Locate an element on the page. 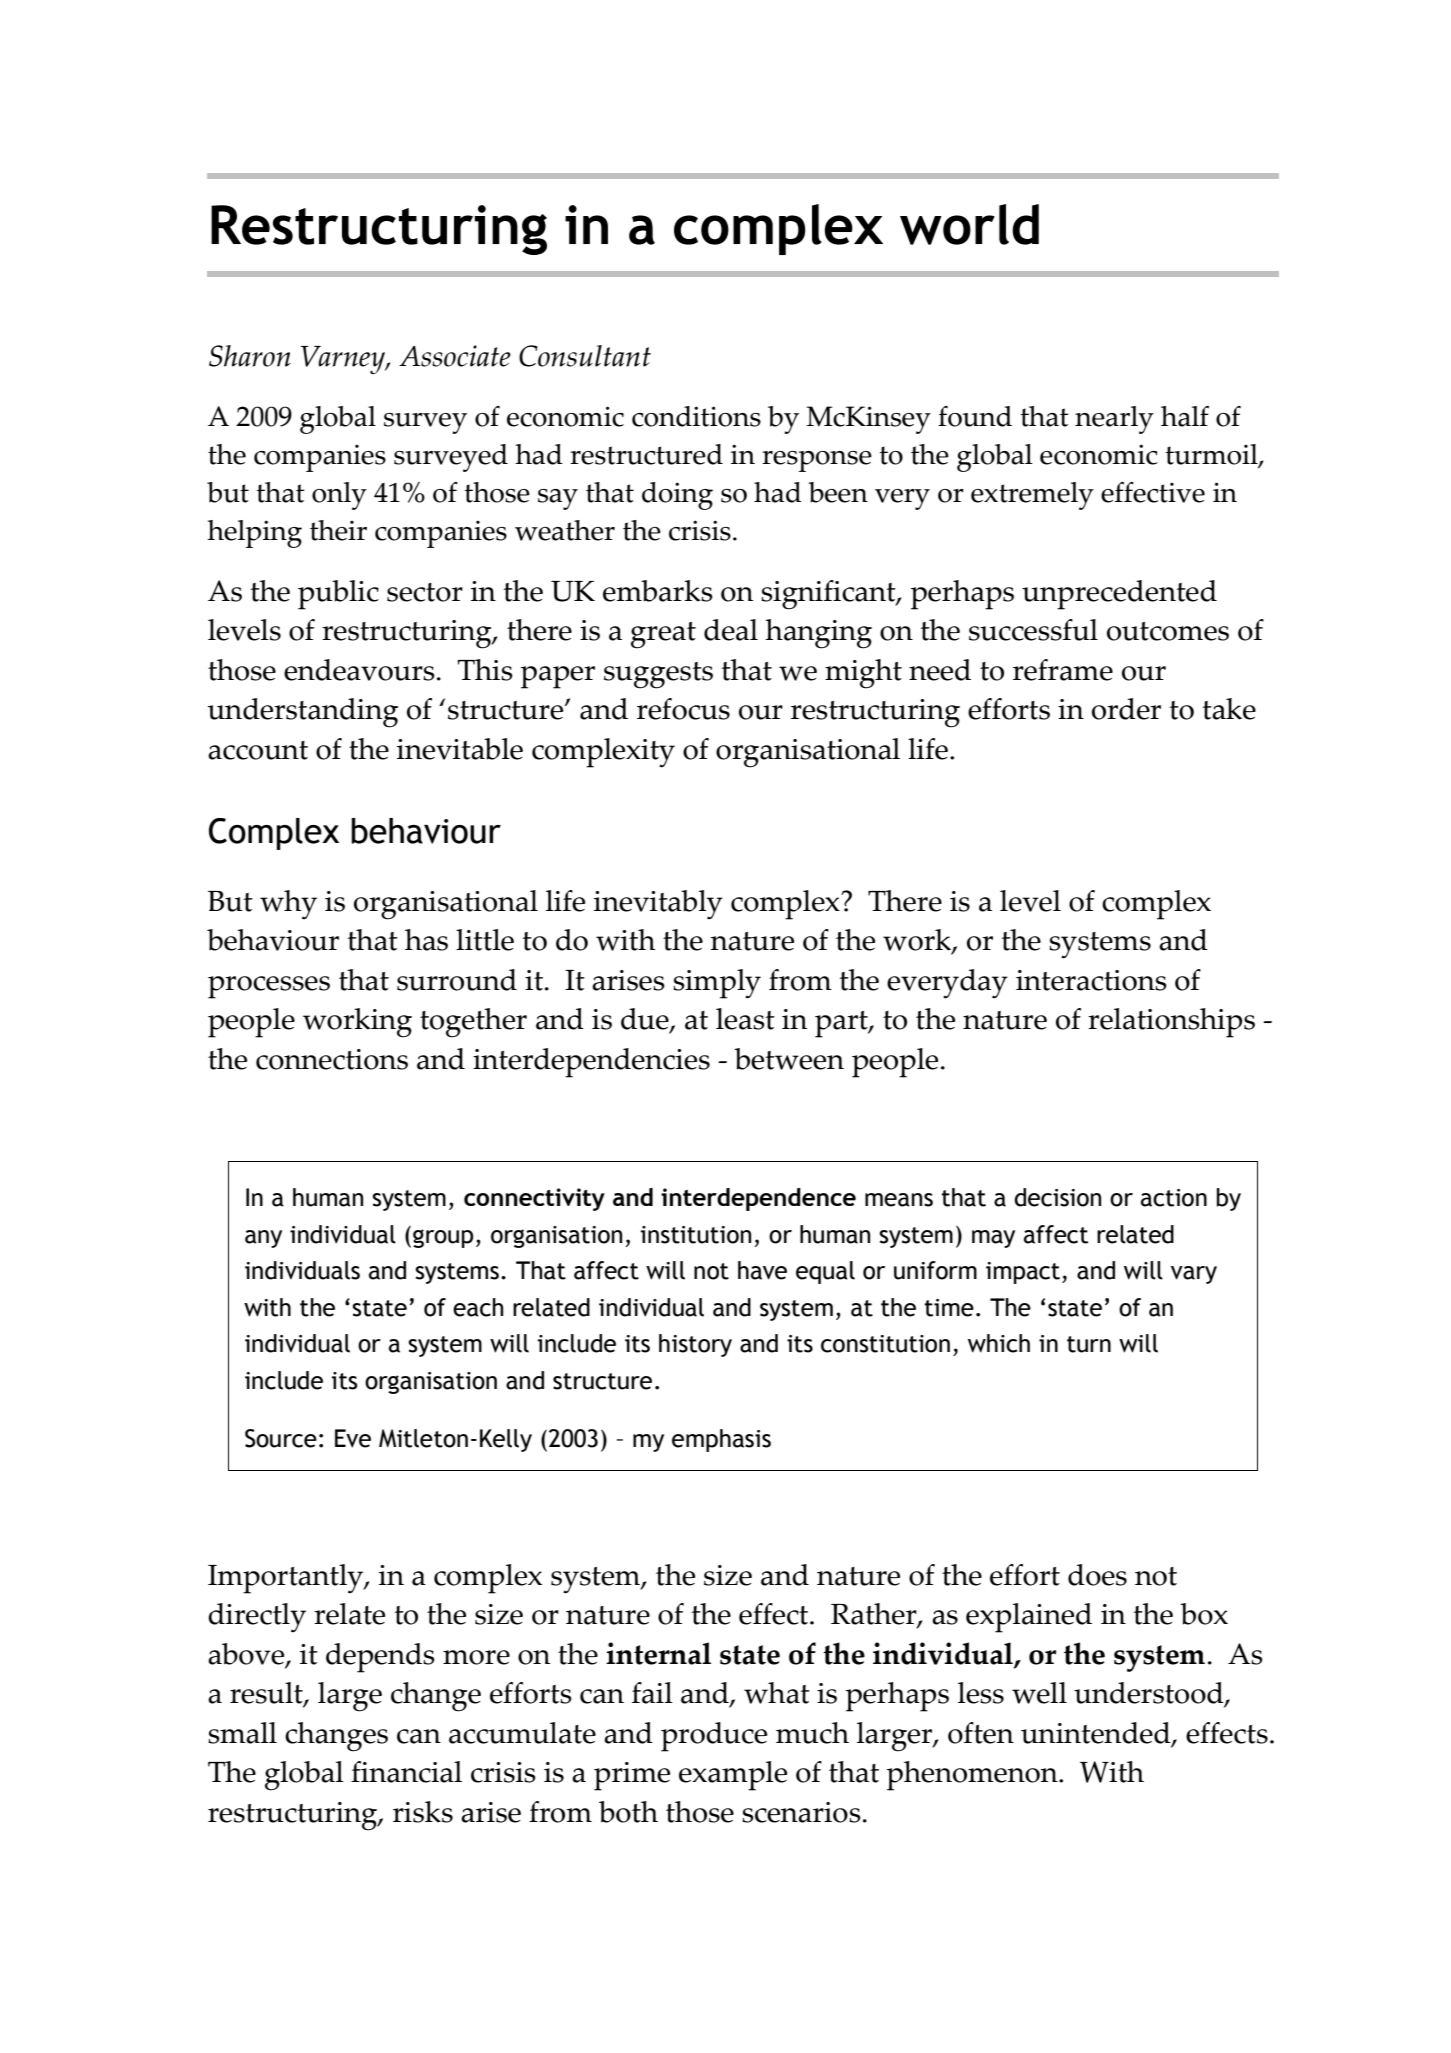 This document has width=1451, height=2053. connections is located at coordinates (332, 1059).
